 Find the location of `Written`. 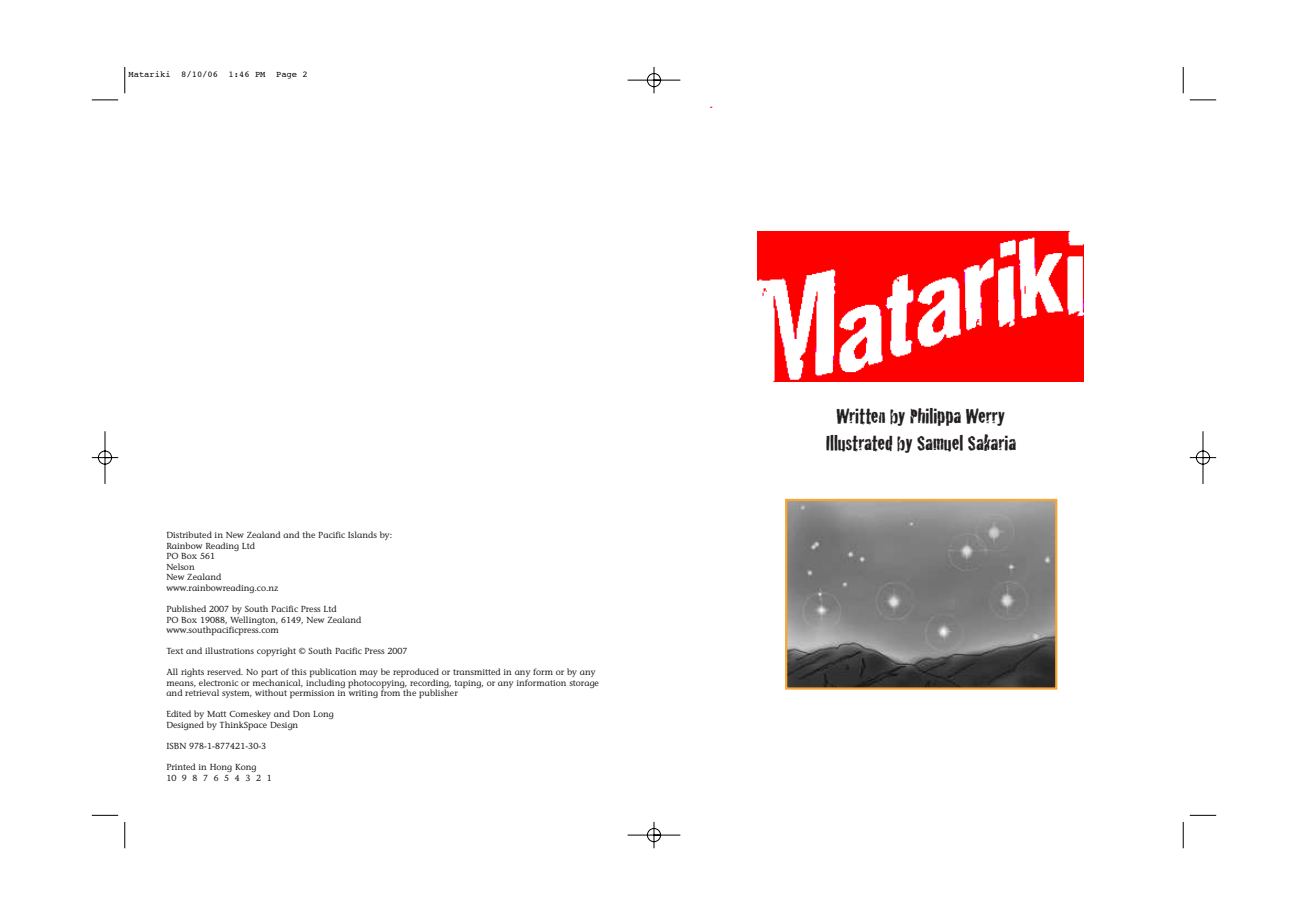

Written is located at coordinates (860, 416).
